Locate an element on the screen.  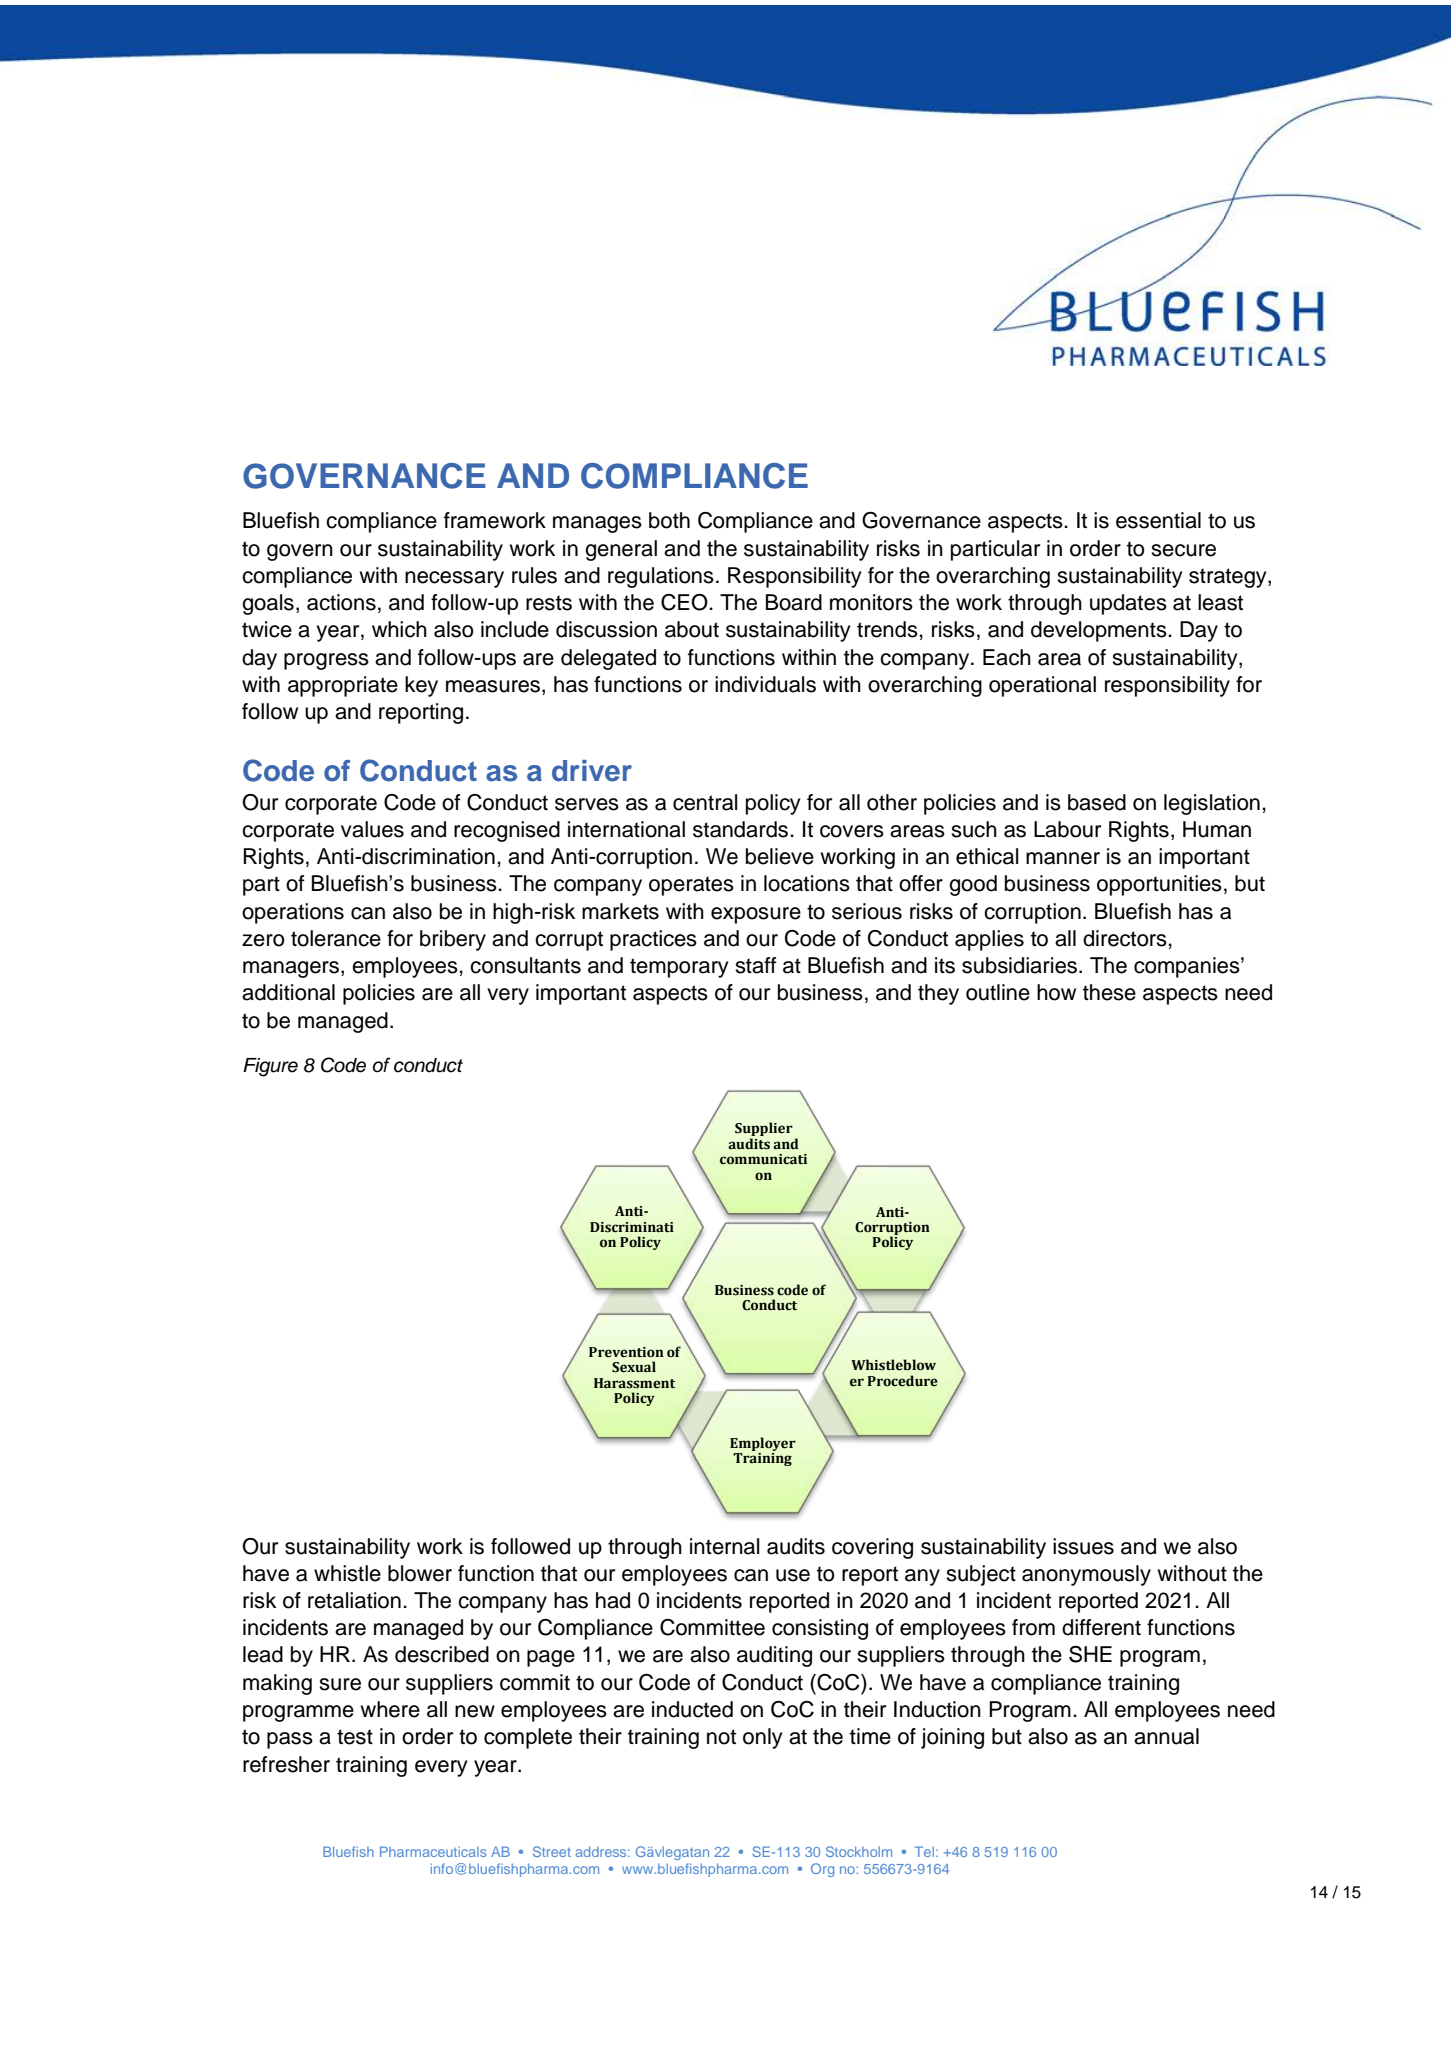
Board is located at coordinates (794, 602).
